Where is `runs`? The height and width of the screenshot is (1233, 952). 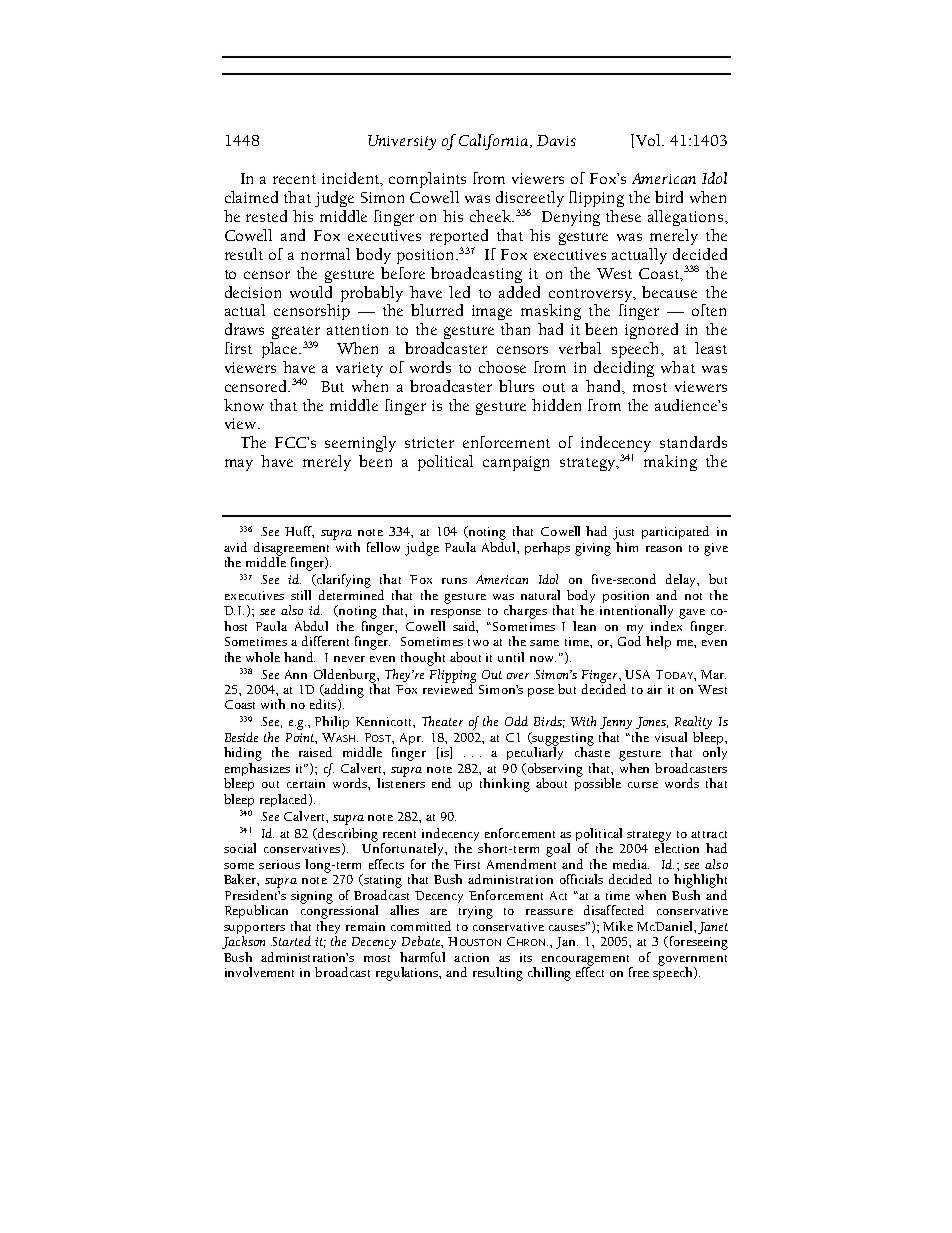
runs is located at coordinates (454, 581).
